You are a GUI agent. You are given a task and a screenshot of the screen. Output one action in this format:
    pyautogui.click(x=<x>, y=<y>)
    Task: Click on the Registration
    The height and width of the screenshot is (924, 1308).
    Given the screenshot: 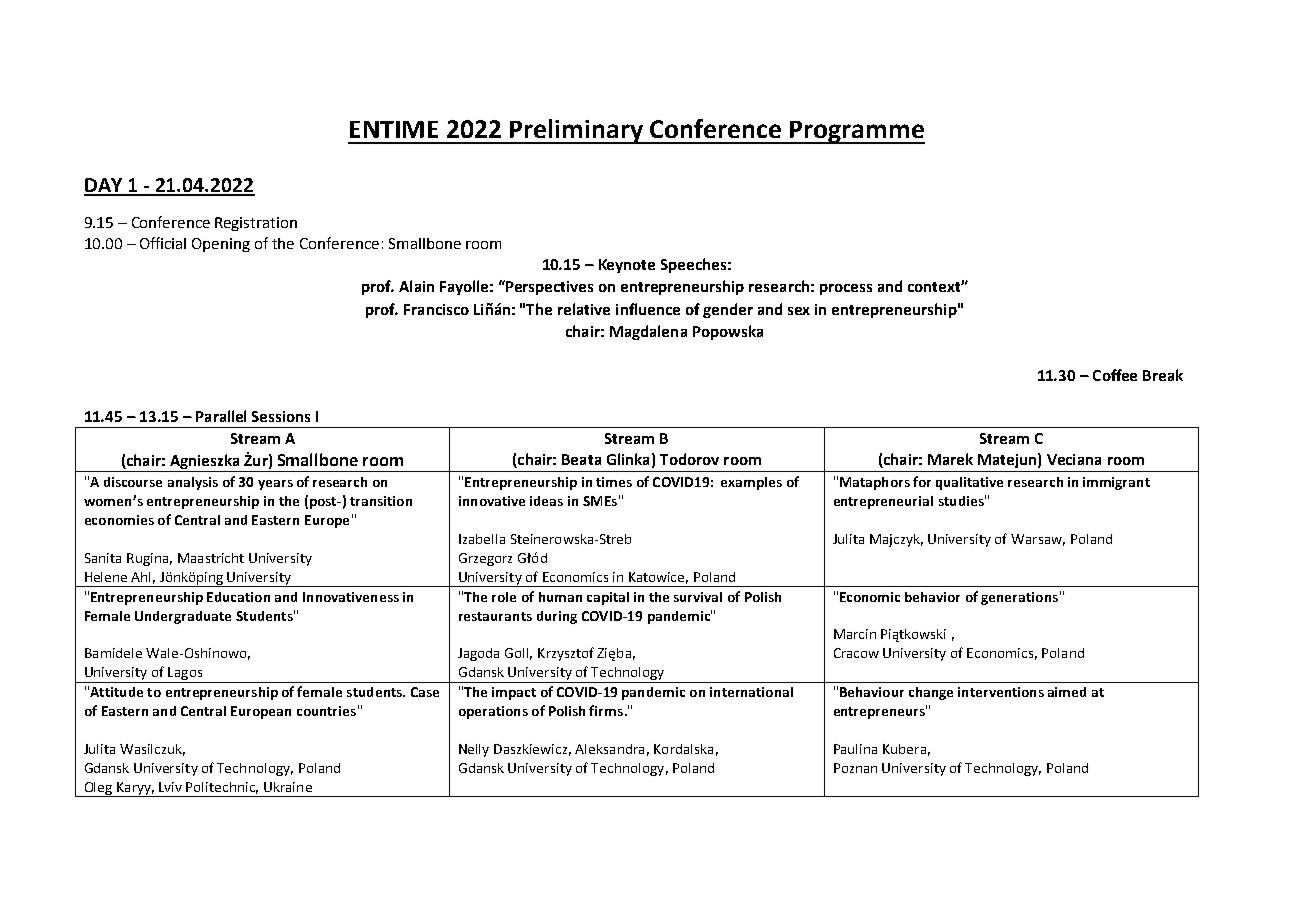 What is the action you would take?
    pyautogui.click(x=256, y=224)
